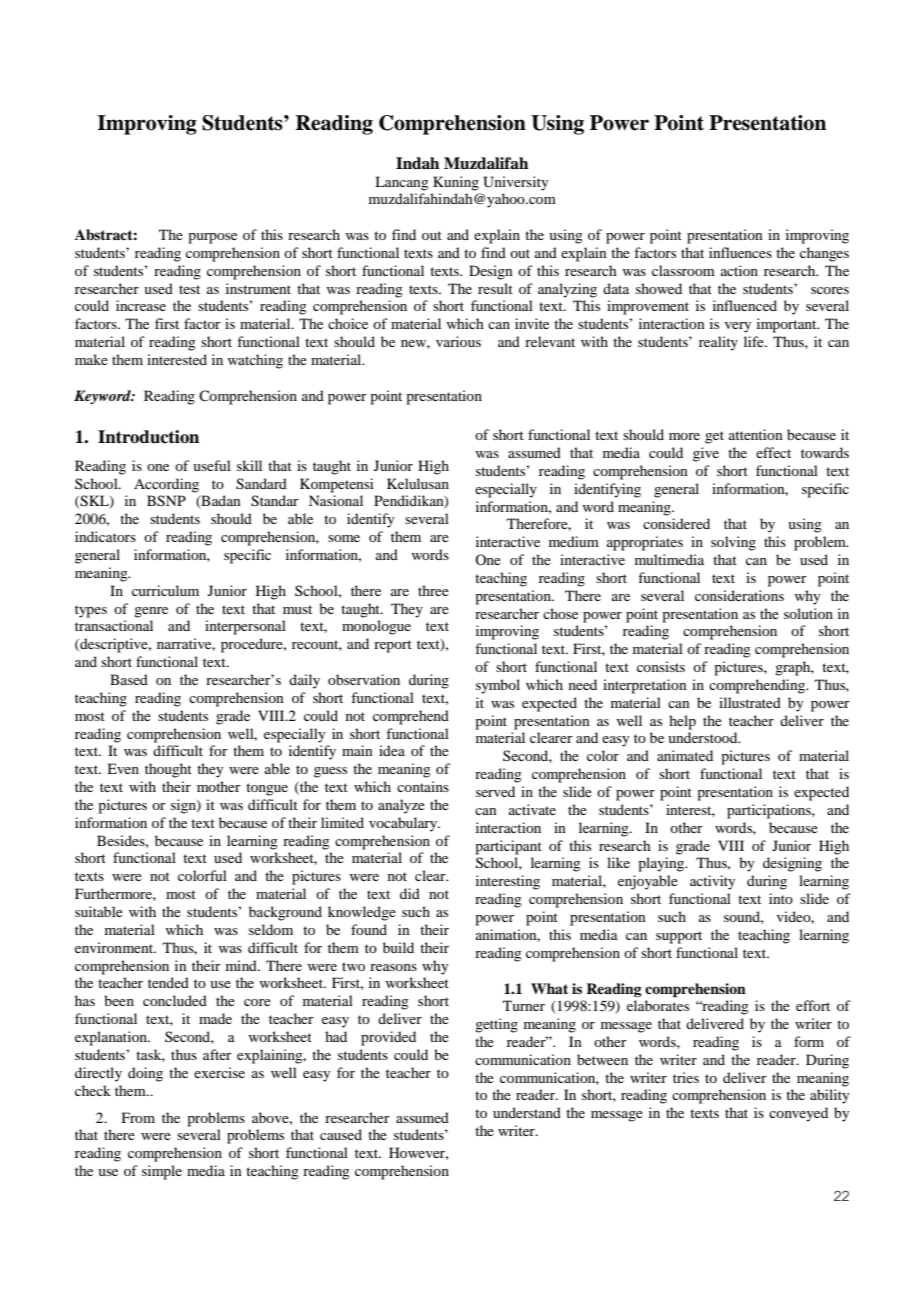  I want to click on symbol, so click(498, 686).
